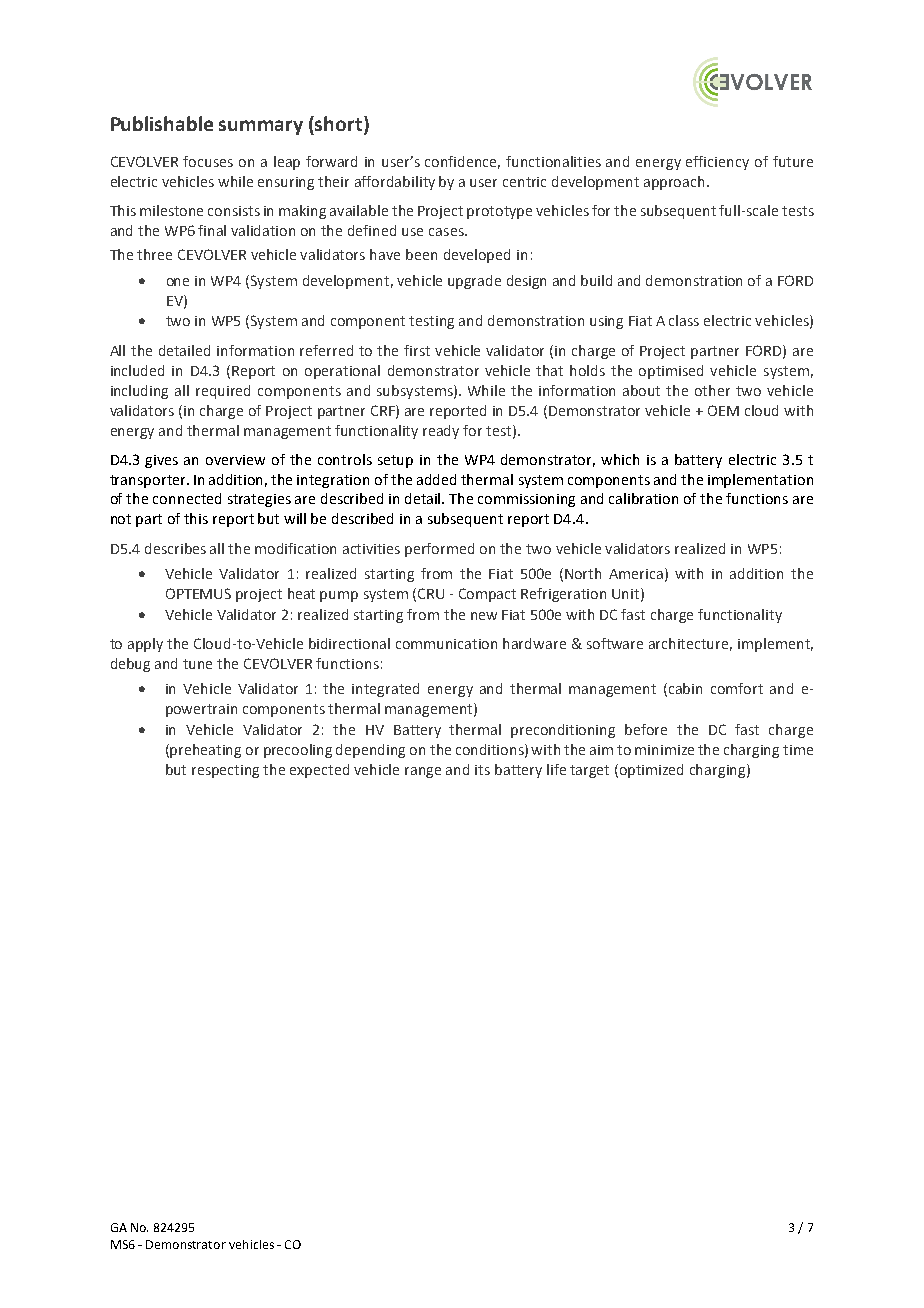 Image resolution: width=924 pixels, height=1308 pixels. What do you see at coordinates (145, 645) in the screenshot?
I see `apply` at bounding box center [145, 645].
